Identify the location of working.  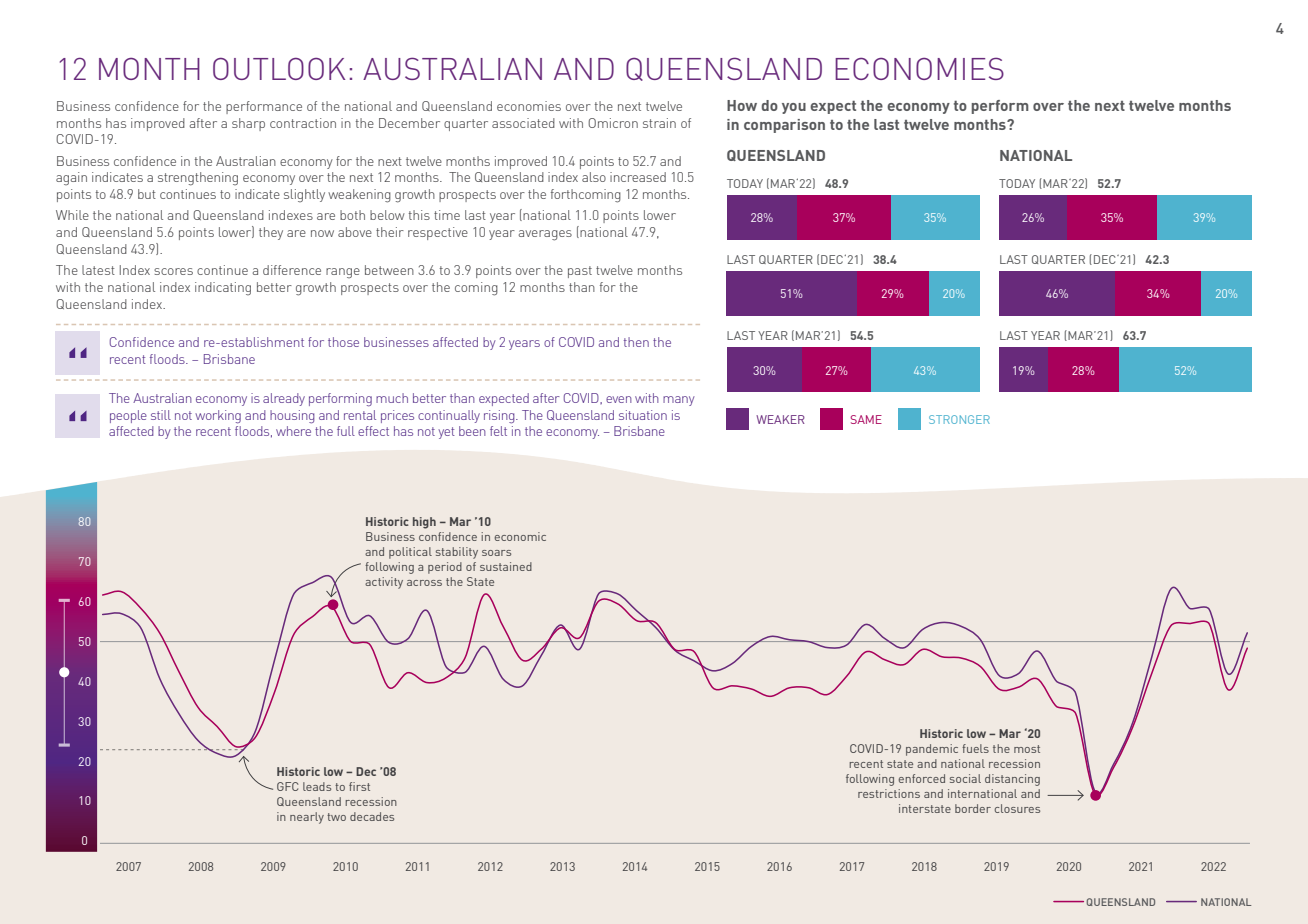
(218, 417).
